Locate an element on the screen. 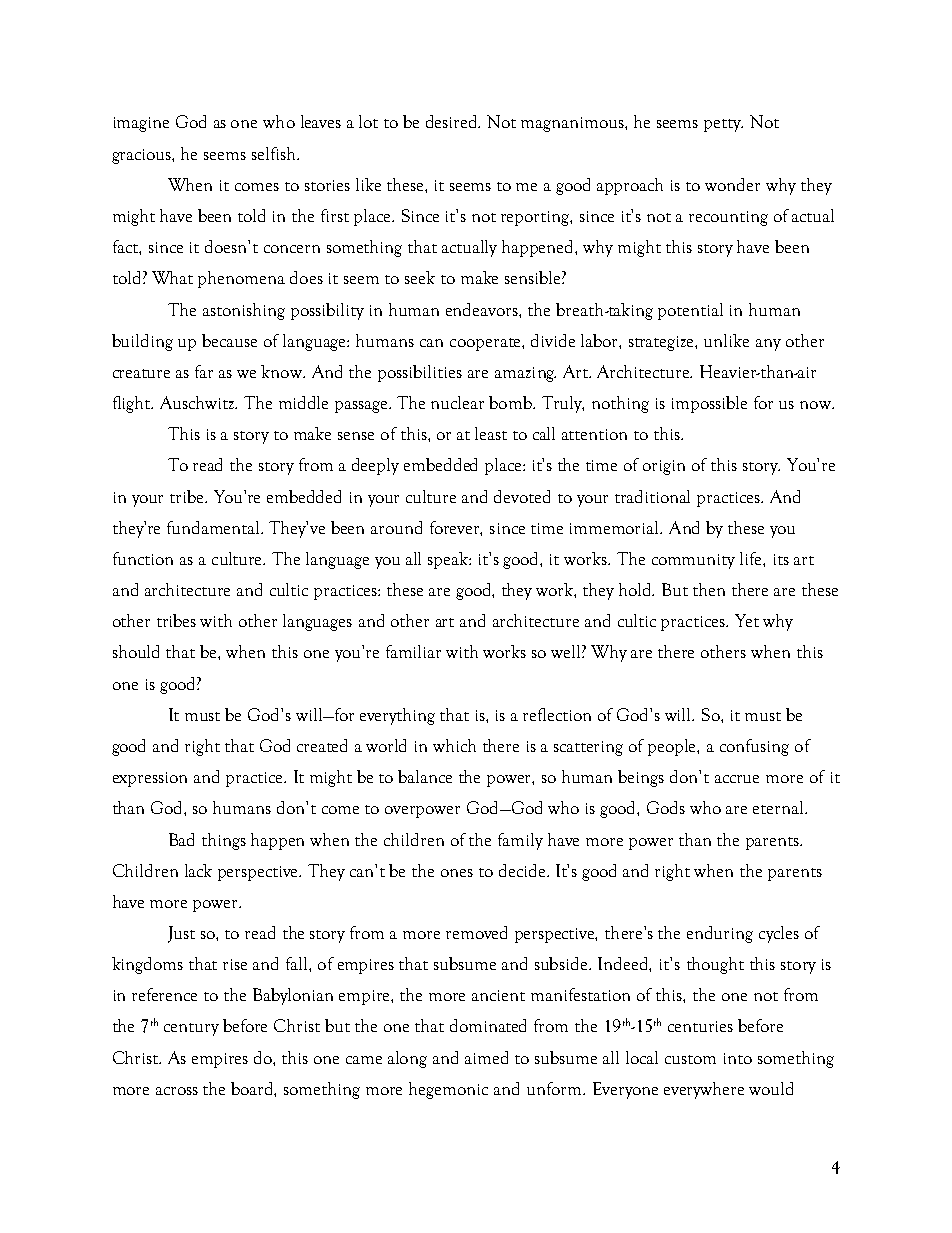  nuclear is located at coordinates (457, 402).
